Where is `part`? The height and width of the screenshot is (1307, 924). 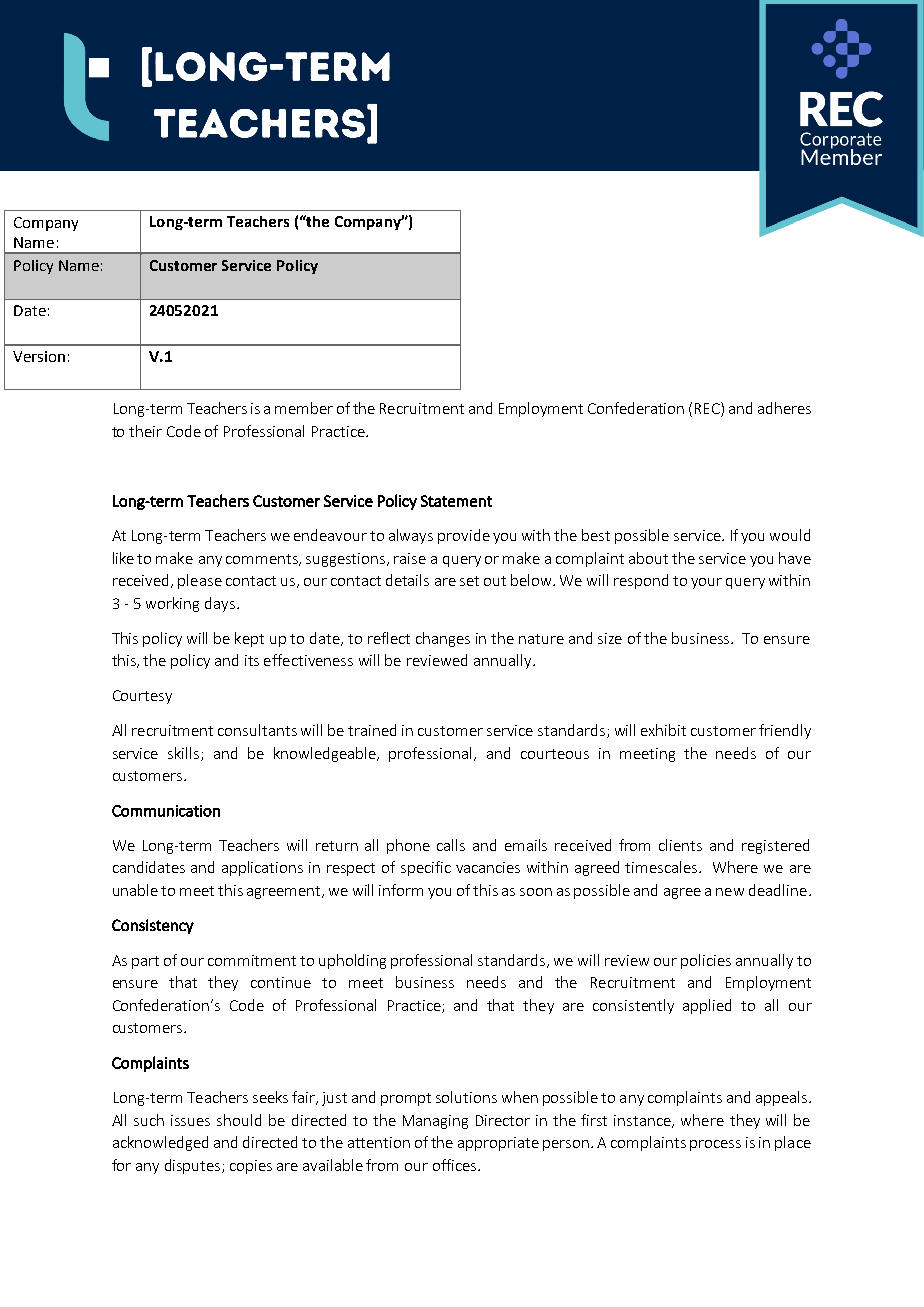 part is located at coordinates (145, 962).
